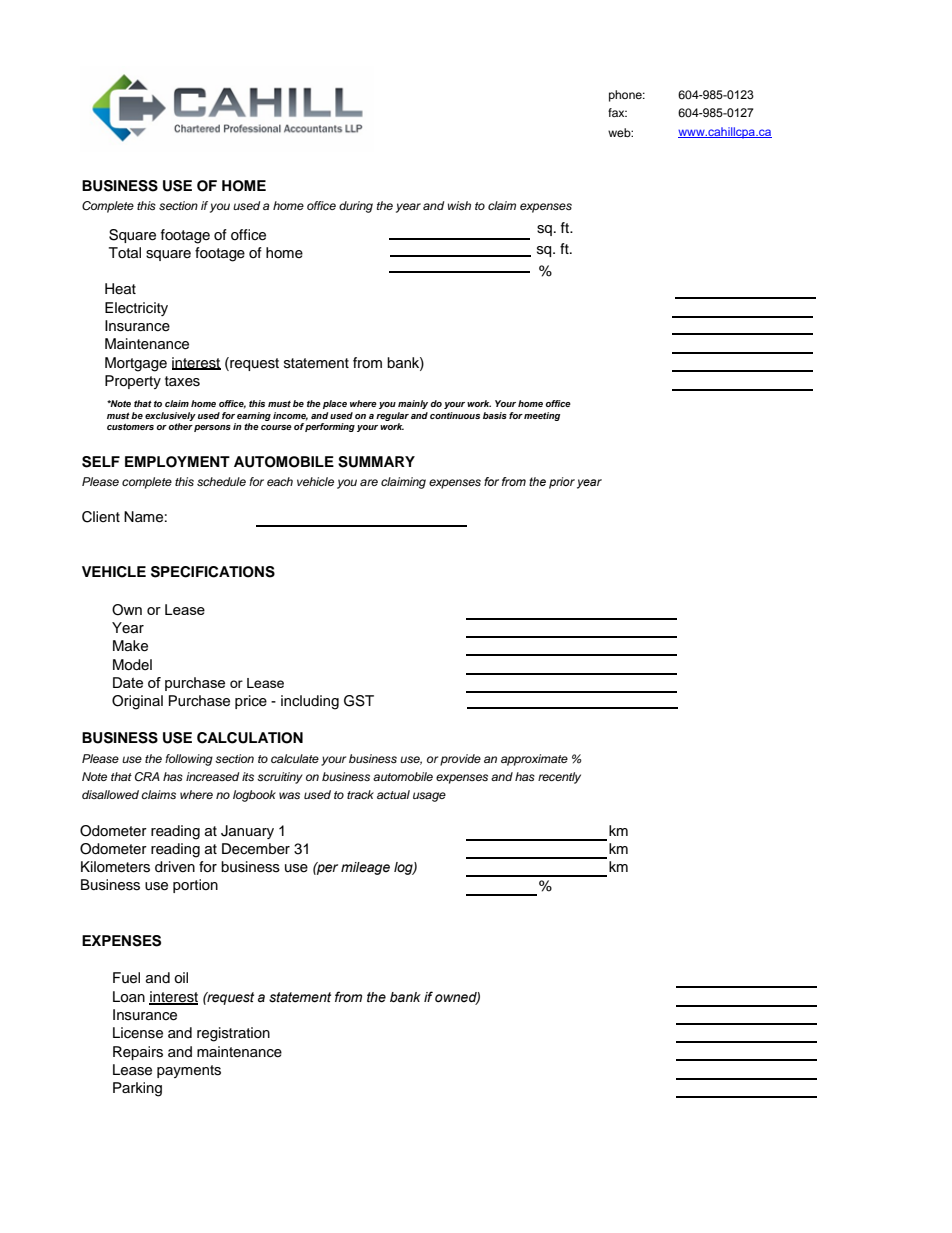 The image size is (952, 1233). What do you see at coordinates (365, 868) in the screenshot?
I see `mileage` at bounding box center [365, 868].
